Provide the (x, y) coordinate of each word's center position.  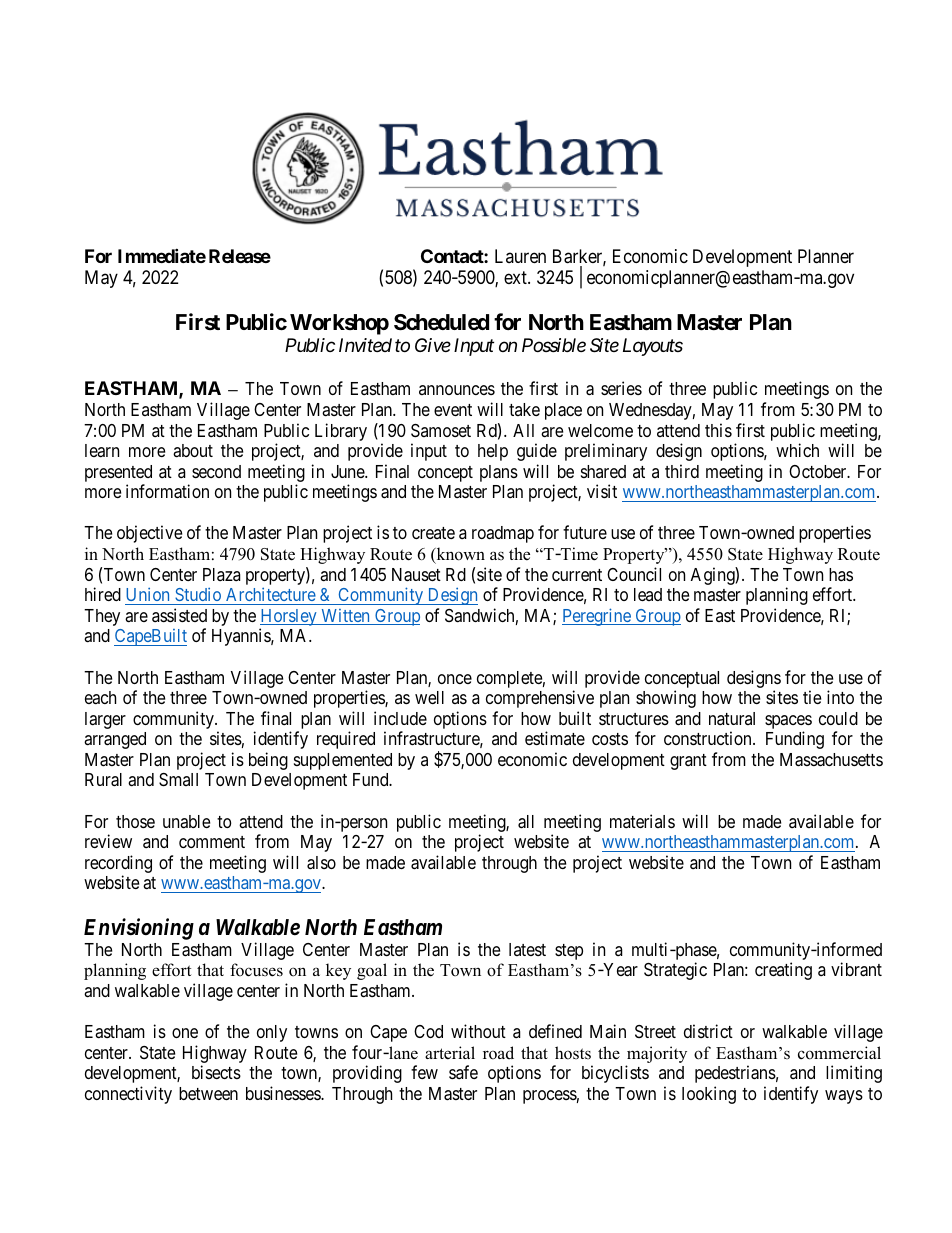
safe (463, 1072)
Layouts (653, 347)
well (429, 697)
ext (516, 277)
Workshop (339, 324)
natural (732, 718)
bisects (216, 1072)
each (100, 697)
